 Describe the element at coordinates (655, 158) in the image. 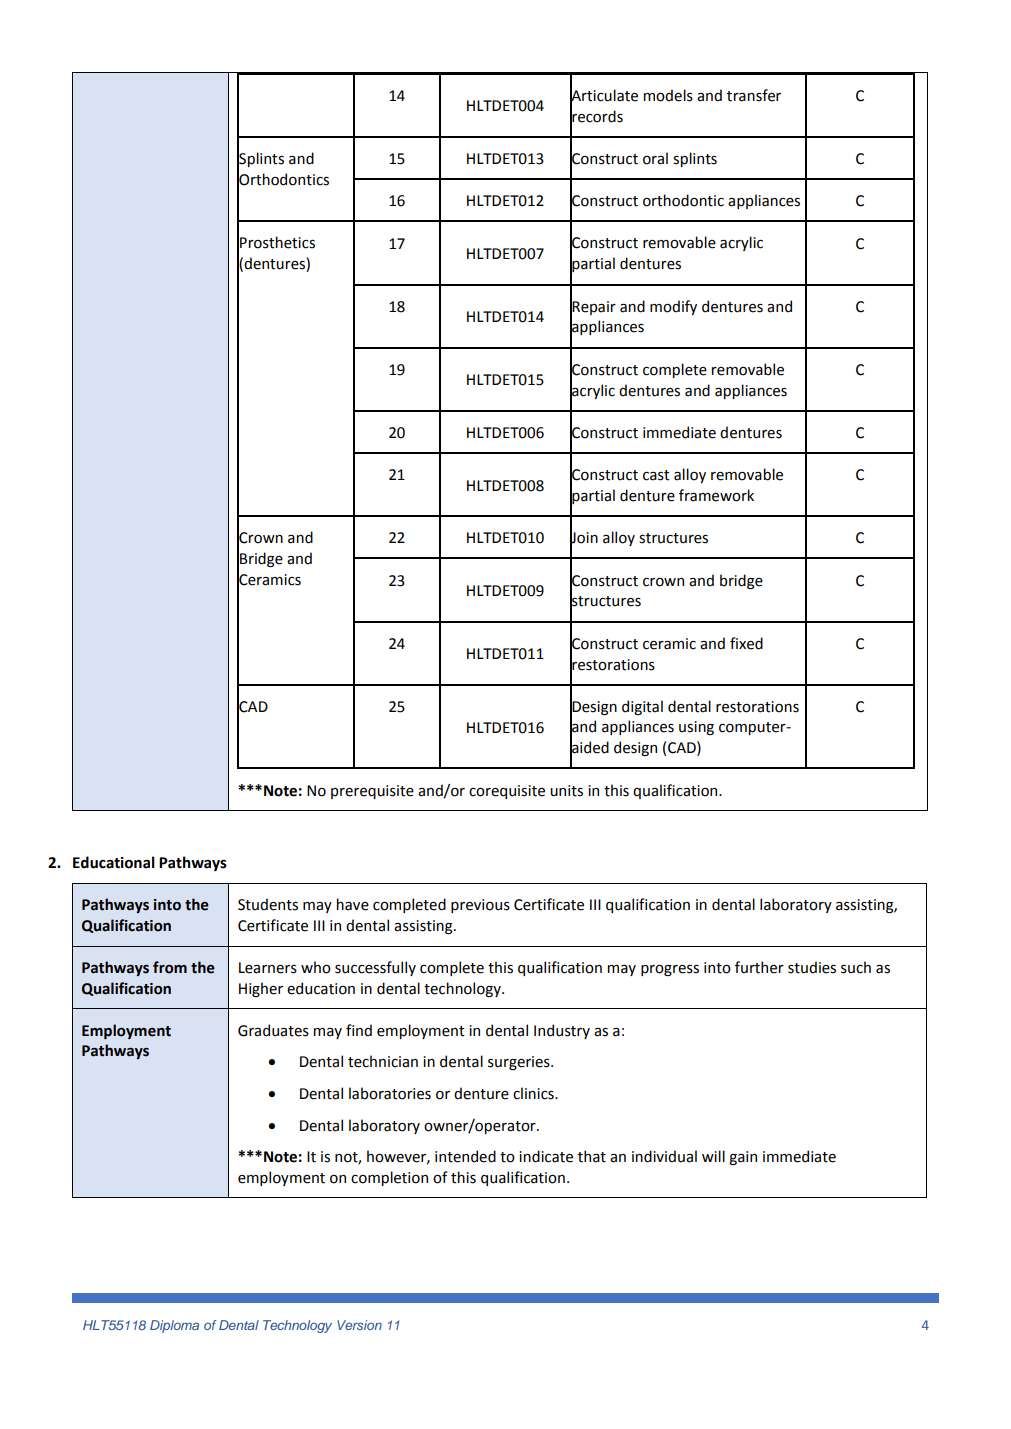

I see `oral` at that location.
